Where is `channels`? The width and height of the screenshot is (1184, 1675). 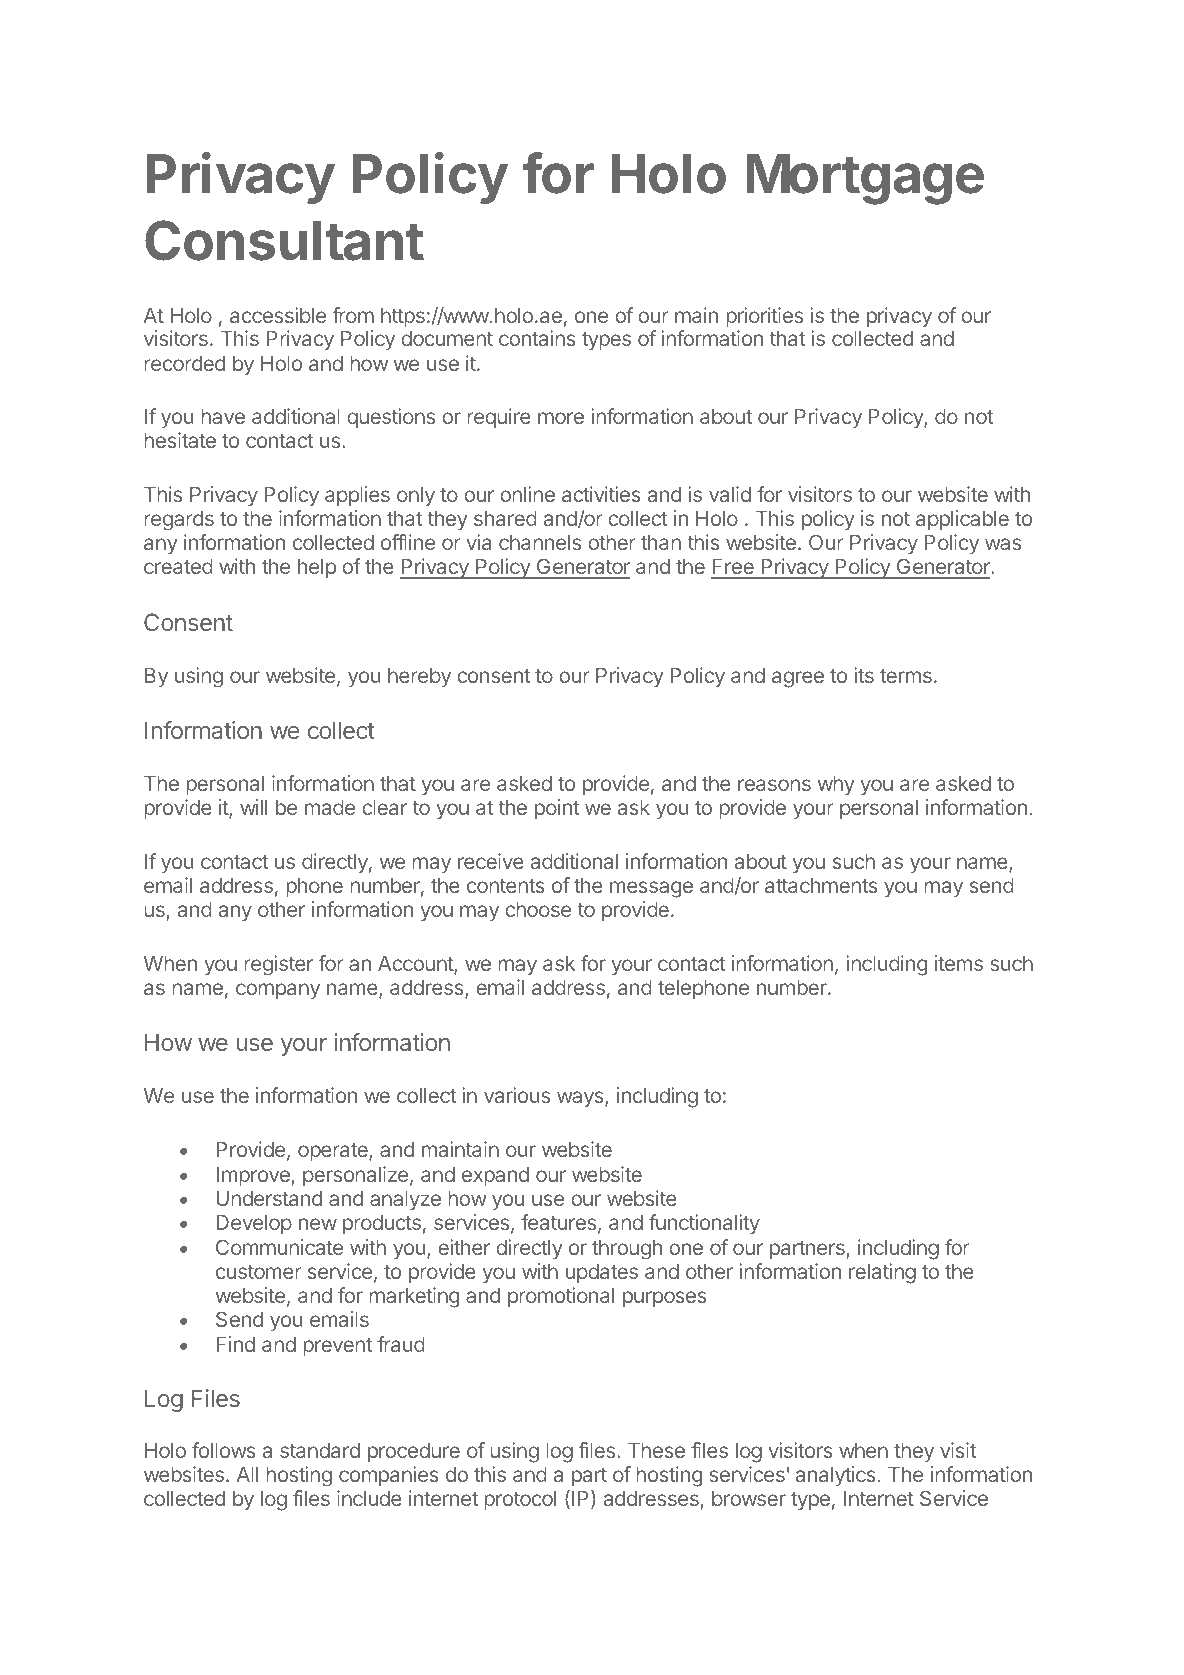 channels is located at coordinates (540, 542).
